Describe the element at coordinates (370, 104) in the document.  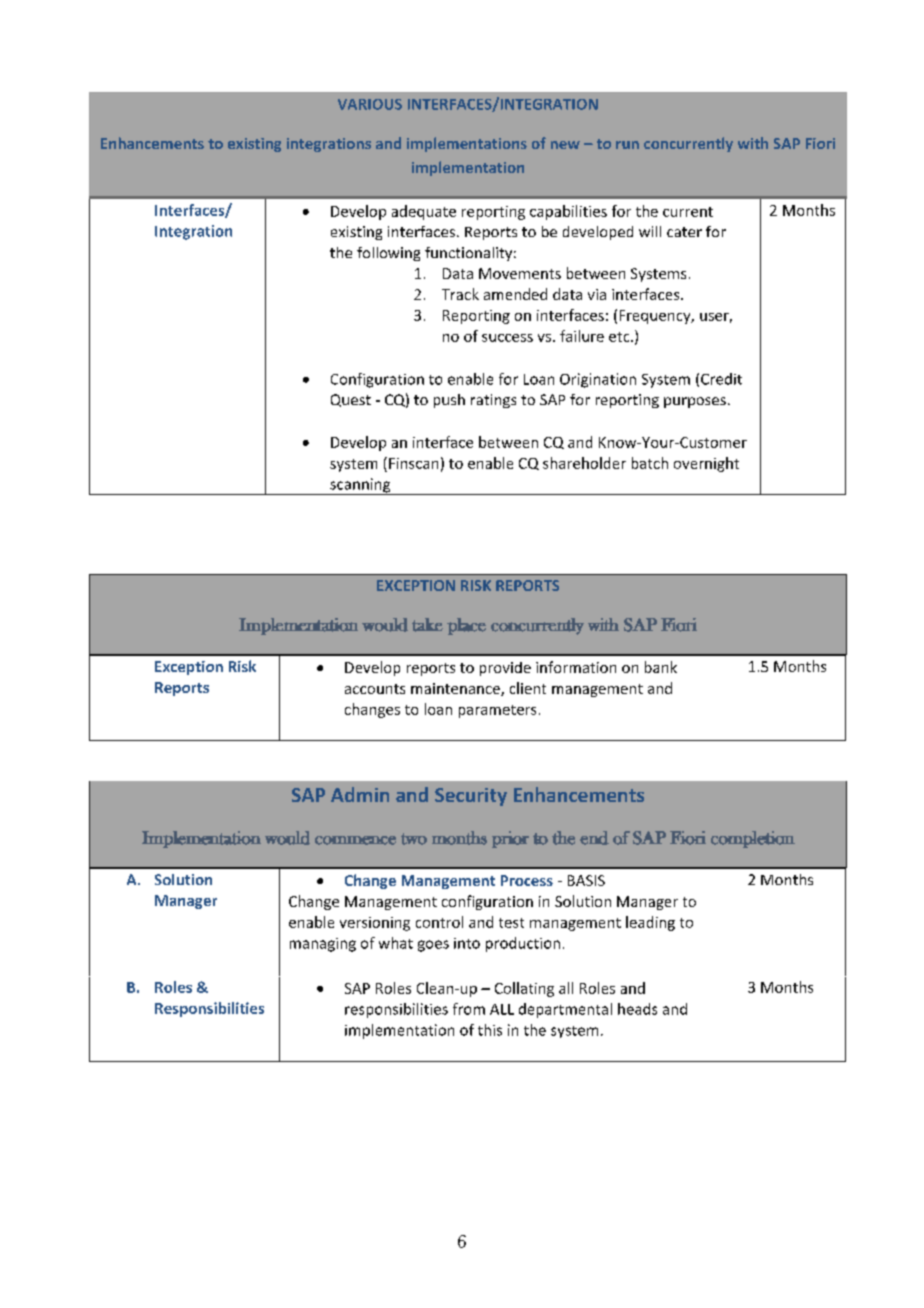
I see `VARIOUS` at that location.
